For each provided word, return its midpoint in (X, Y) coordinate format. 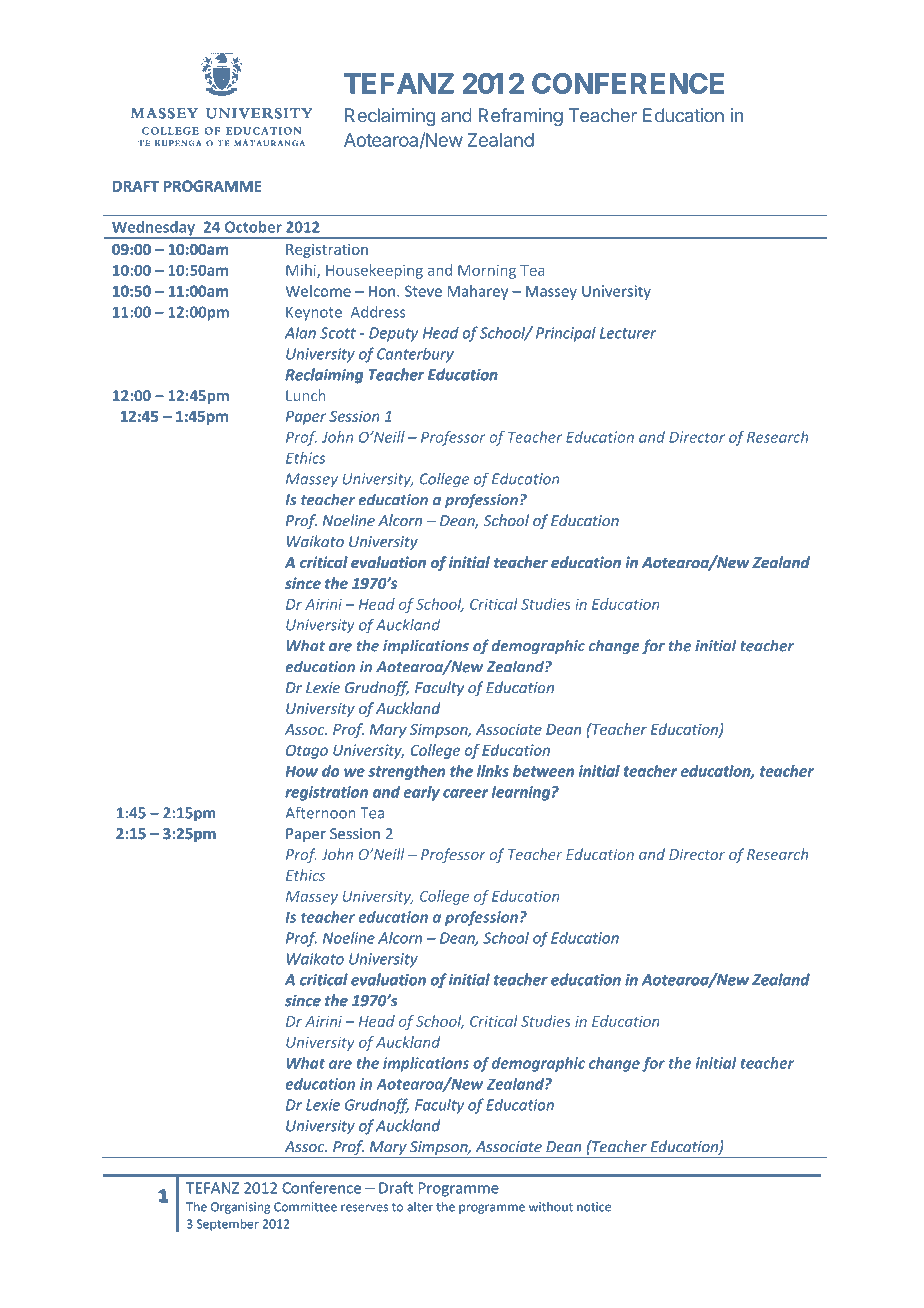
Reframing (520, 117)
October (253, 227)
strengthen (407, 772)
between (543, 771)
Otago (307, 752)
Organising (240, 1208)
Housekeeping (374, 271)
